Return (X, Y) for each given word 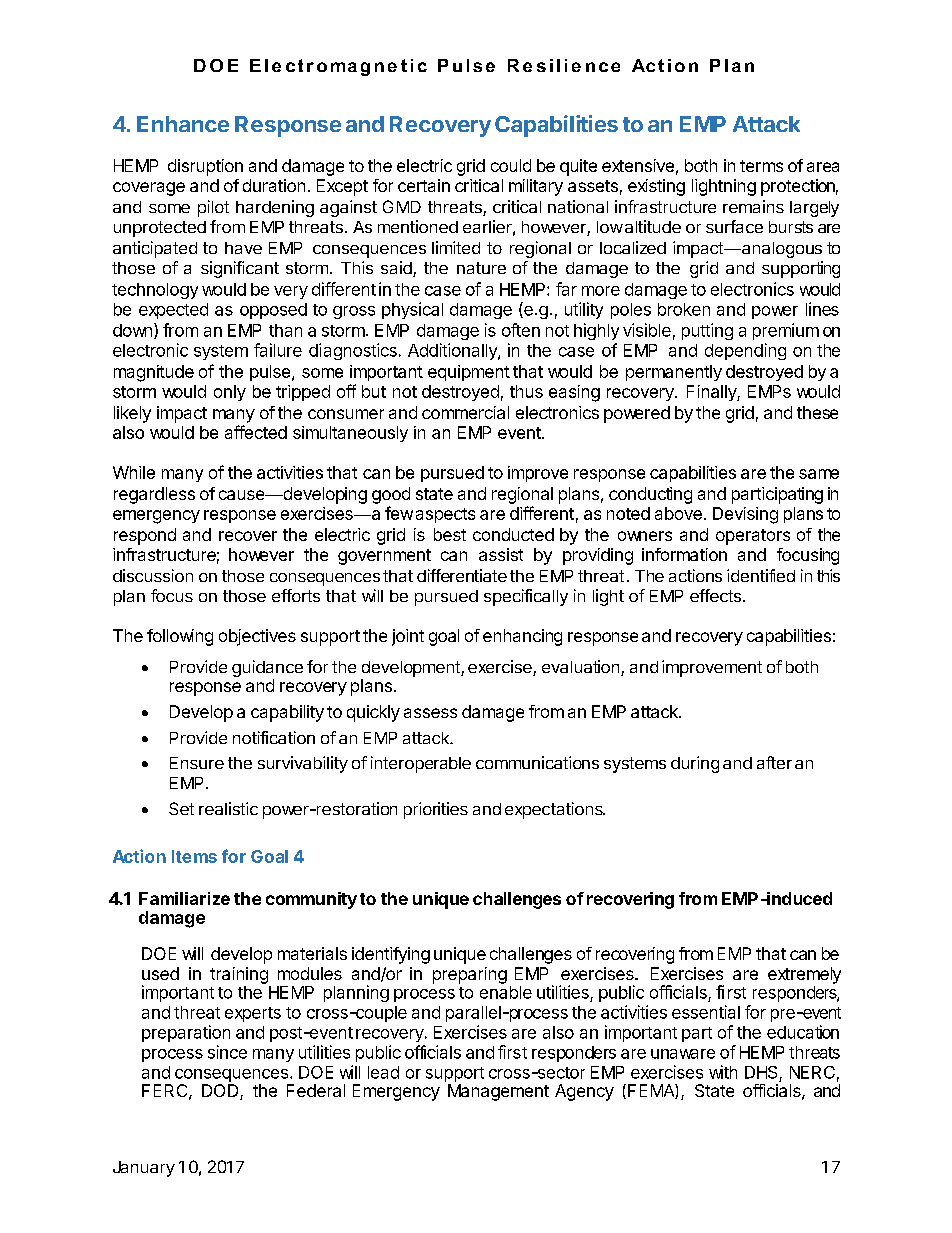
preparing (470, 975)
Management (498, 1092)
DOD (221, 1092)
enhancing (522, 637)
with (723, 1072)
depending (745, 351)
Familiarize (184, 898)
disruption (205, 167)
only (230, 393)
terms (761, 166)
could (511, 165)
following (180, 637)
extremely (804, 975)
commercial (465, 412)
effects (715, 595)
